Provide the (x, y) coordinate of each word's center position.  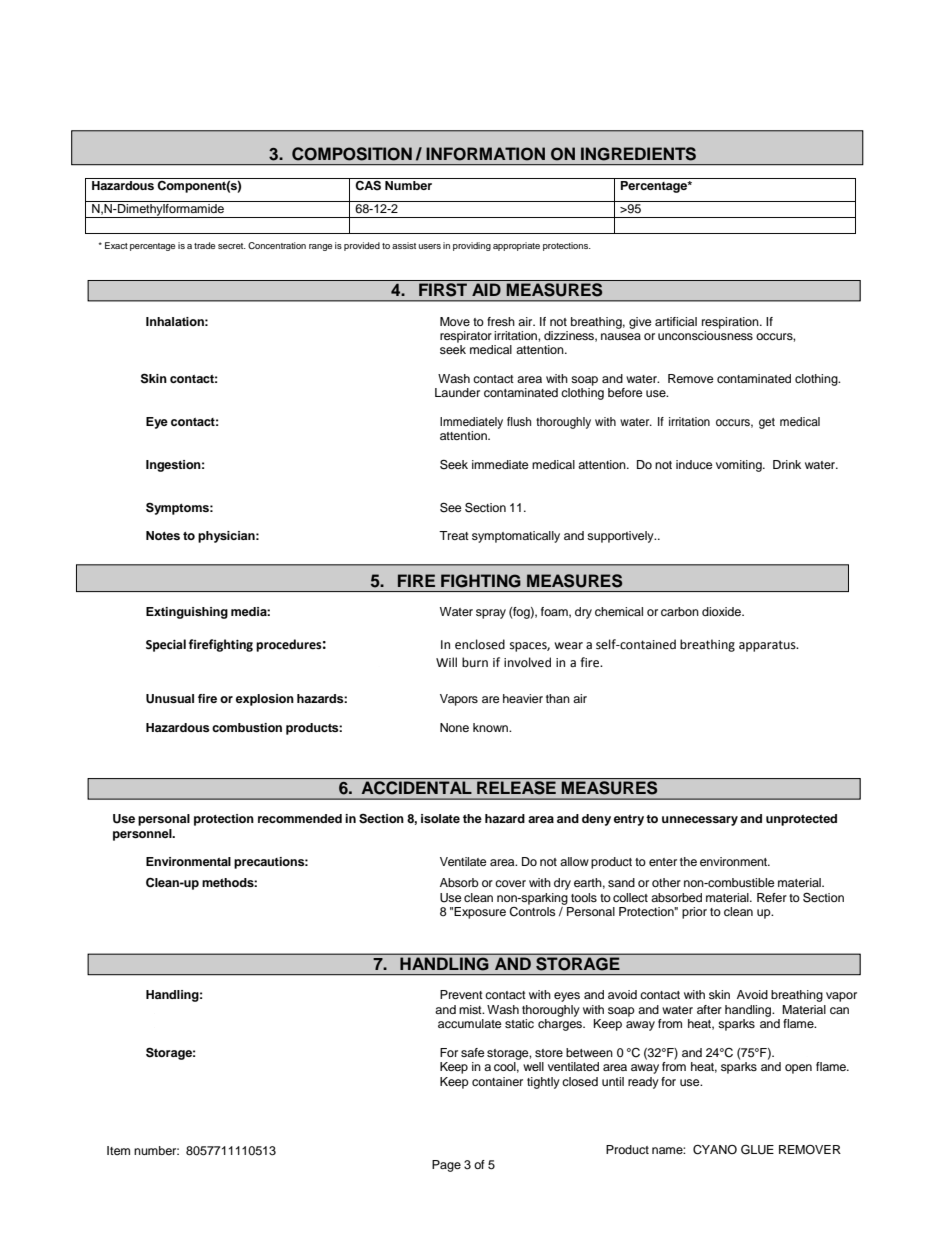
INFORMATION (485, 154)
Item (118, 1150)
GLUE (757, 1149)
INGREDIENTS (638, 154)
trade (204, 245)
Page (446, 1166)
